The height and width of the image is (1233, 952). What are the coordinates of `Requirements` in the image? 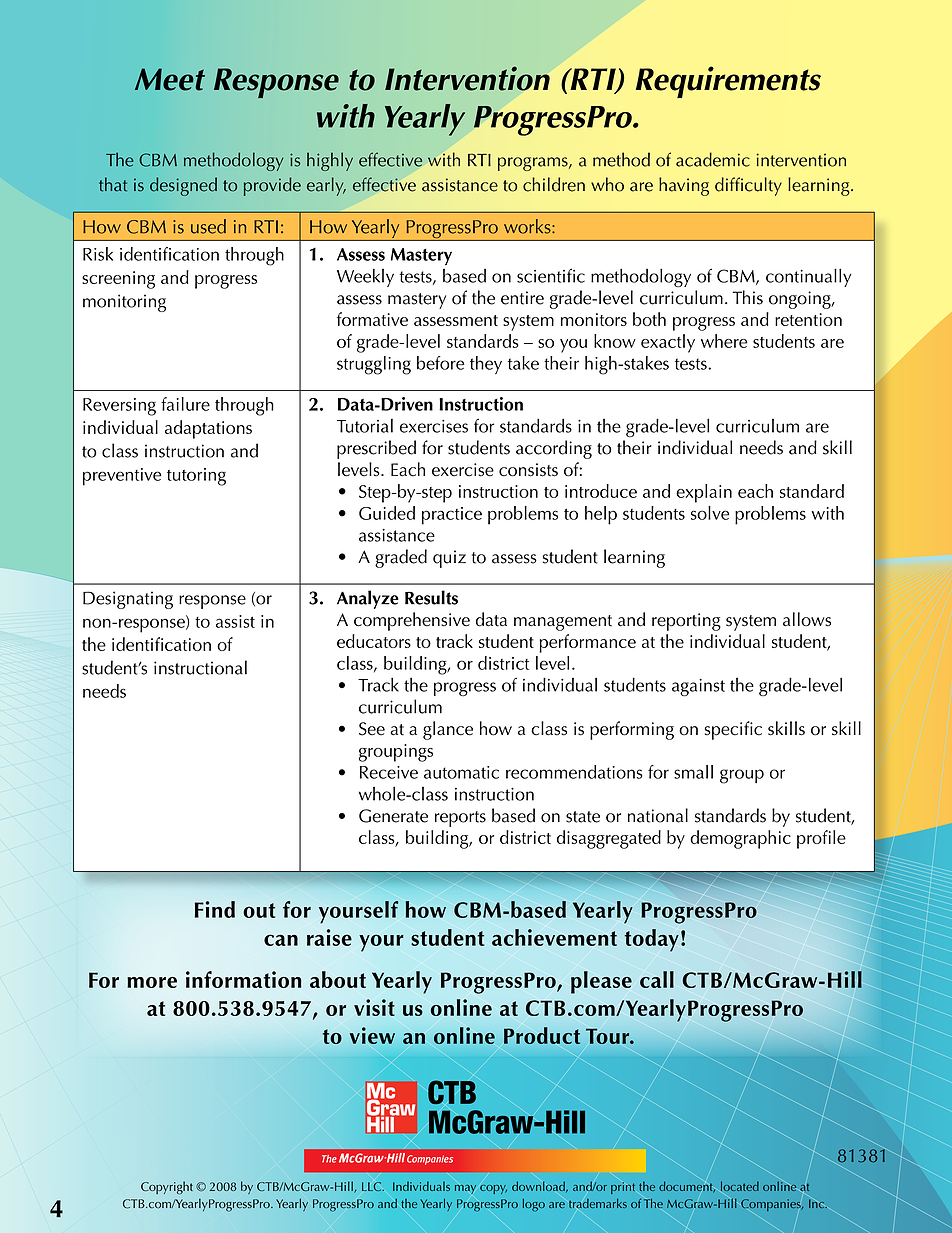 It's located at (728, 82).
